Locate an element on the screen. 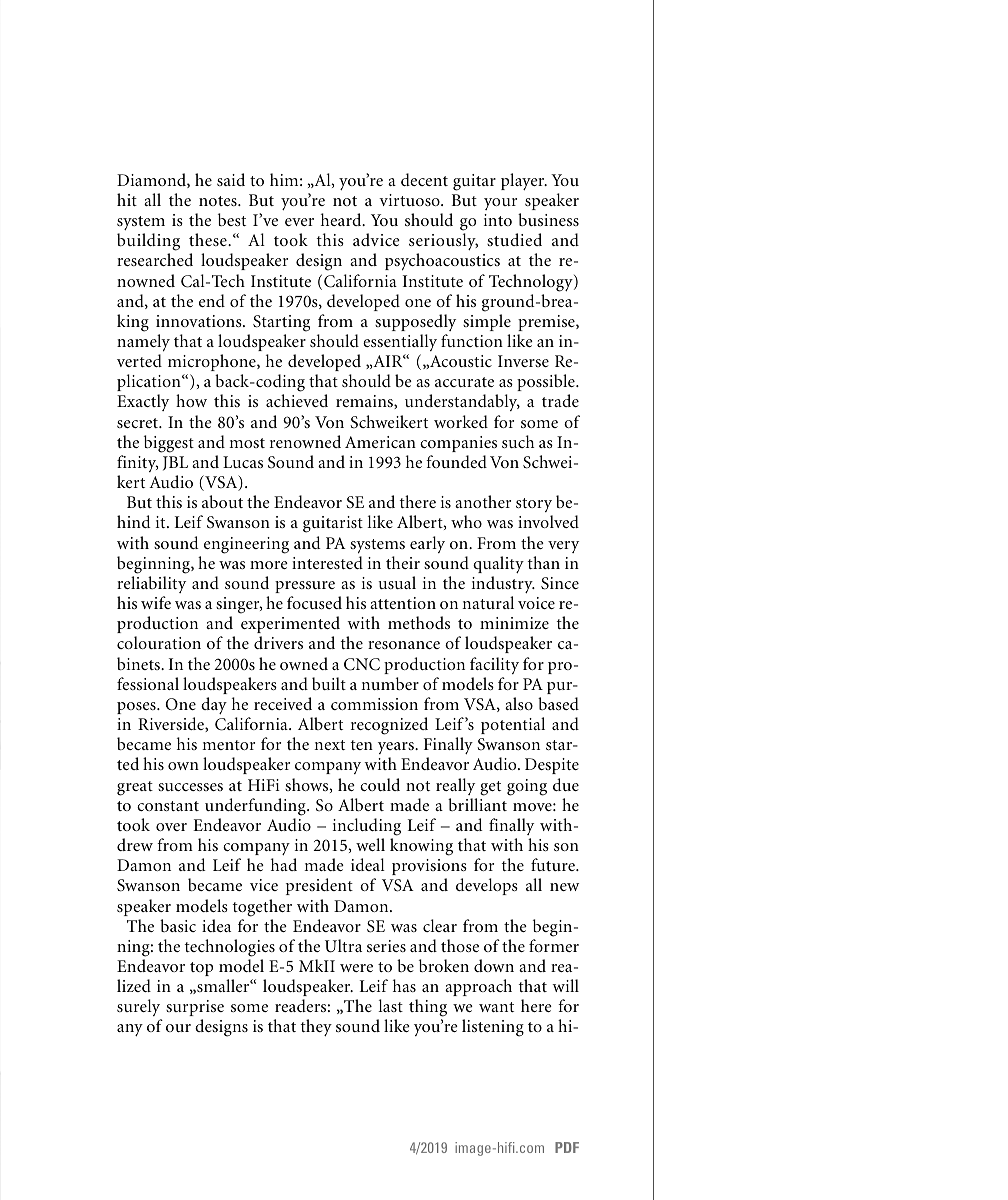 Image resolution: width=1008 pixels, height=1200 pixels. notes is located at coordinates (219, 201).
